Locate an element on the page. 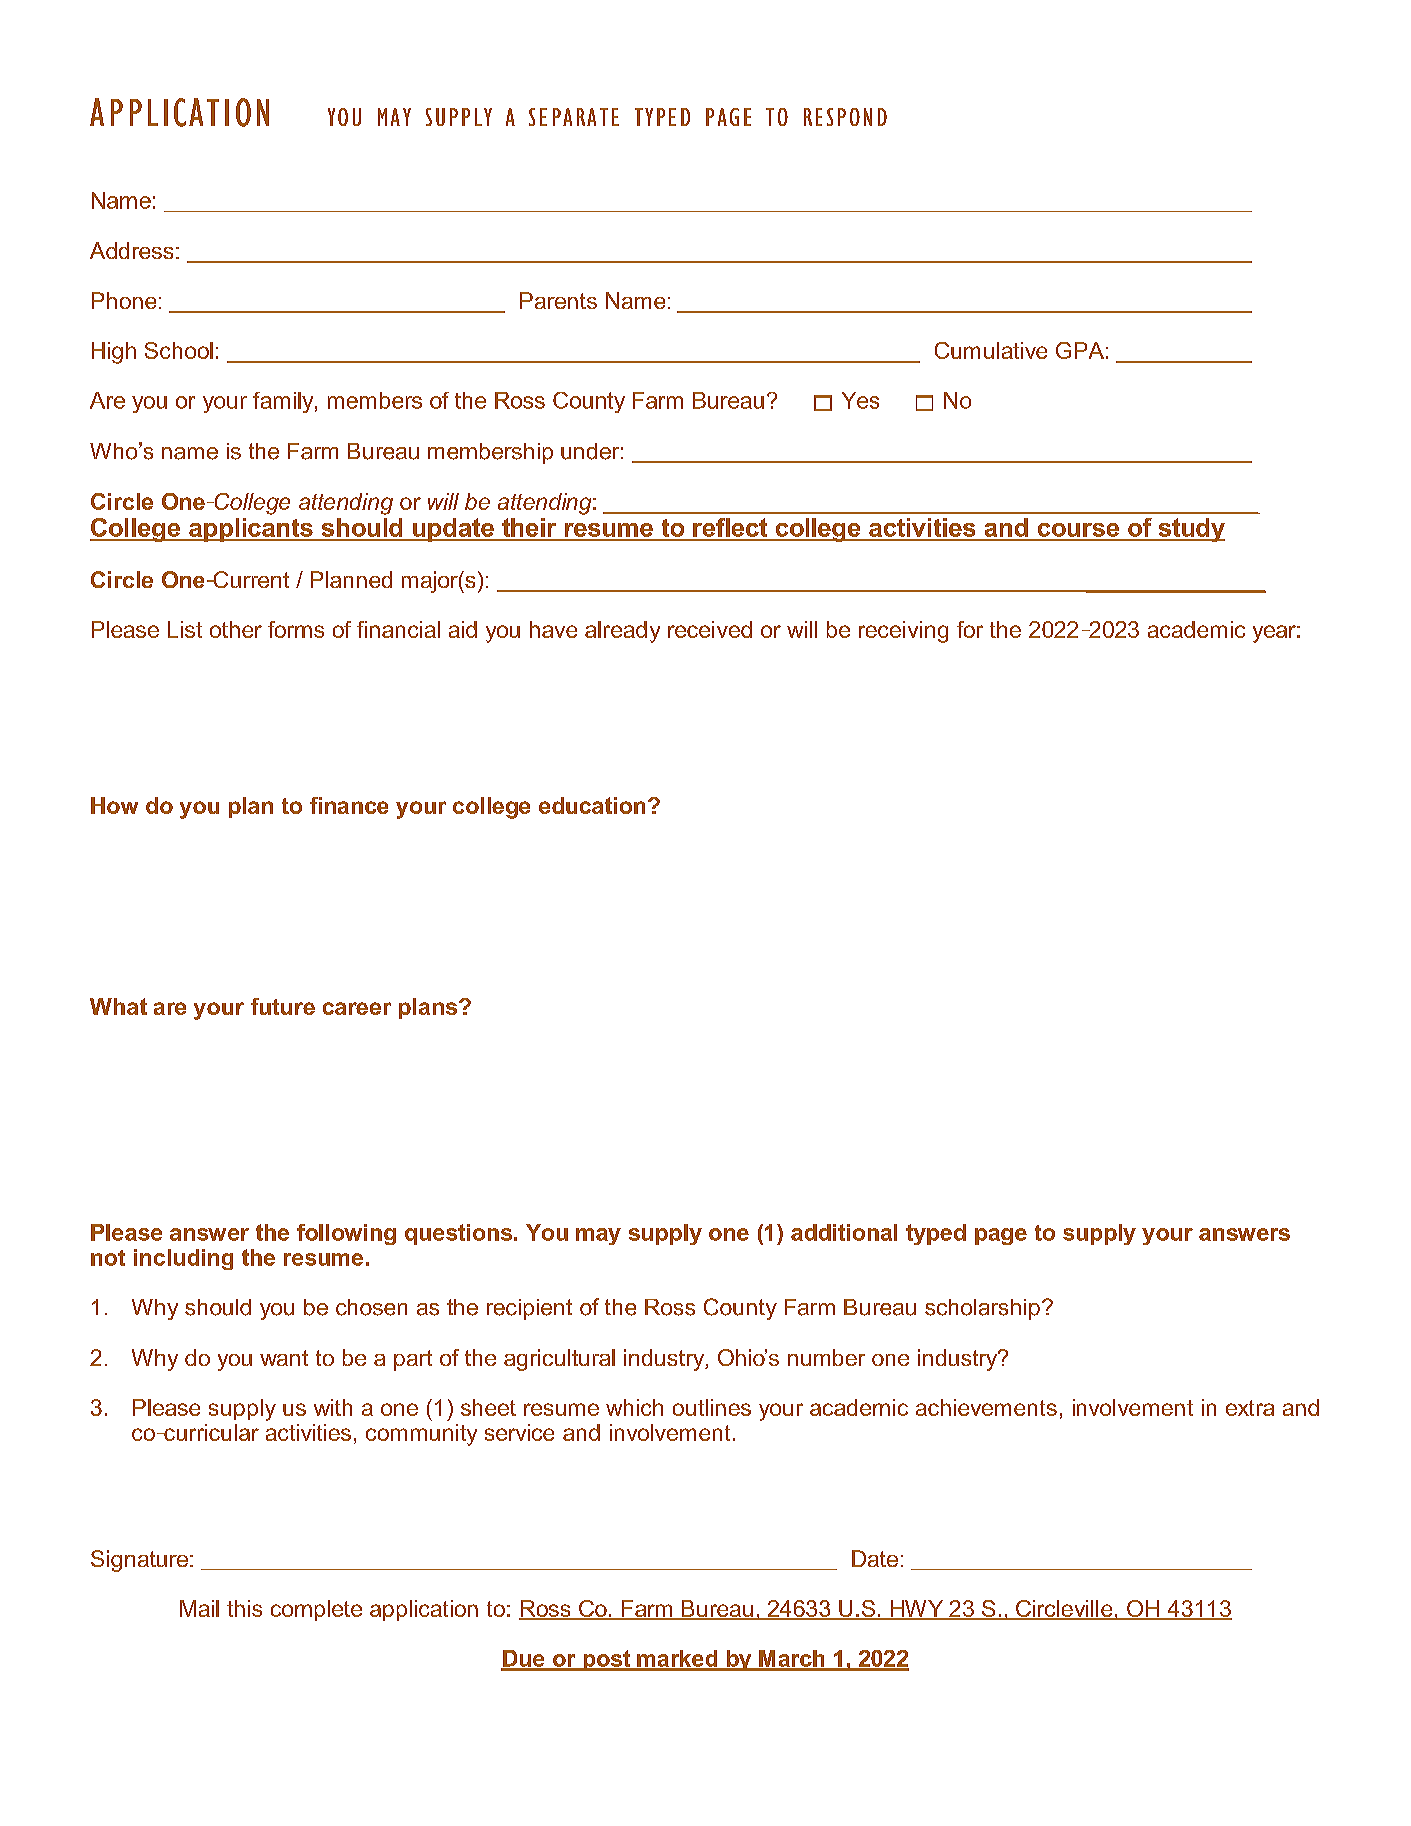  other is located at coordinates (236, 629).
